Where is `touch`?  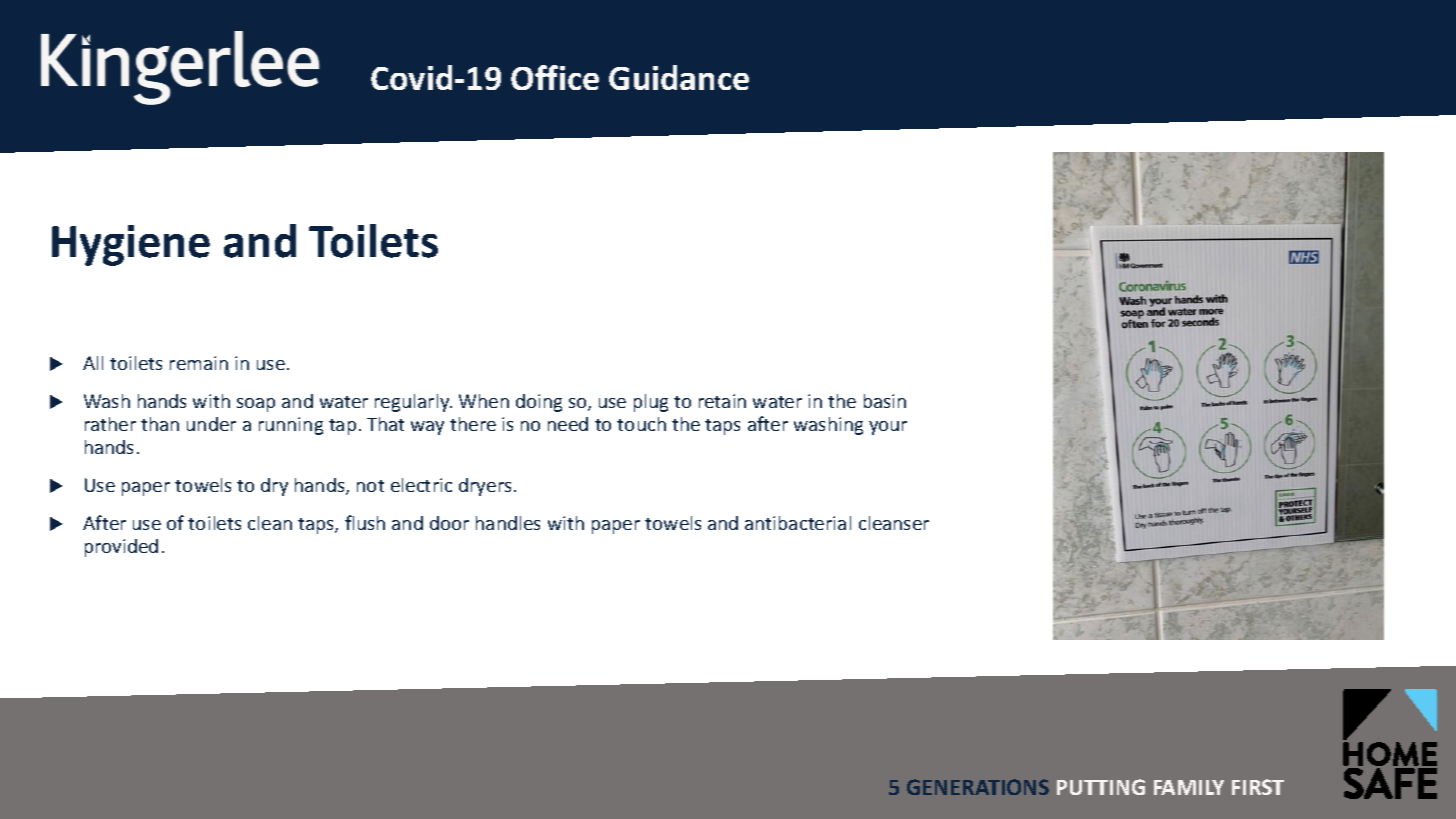
touch is located at coordinates (641, 424).
